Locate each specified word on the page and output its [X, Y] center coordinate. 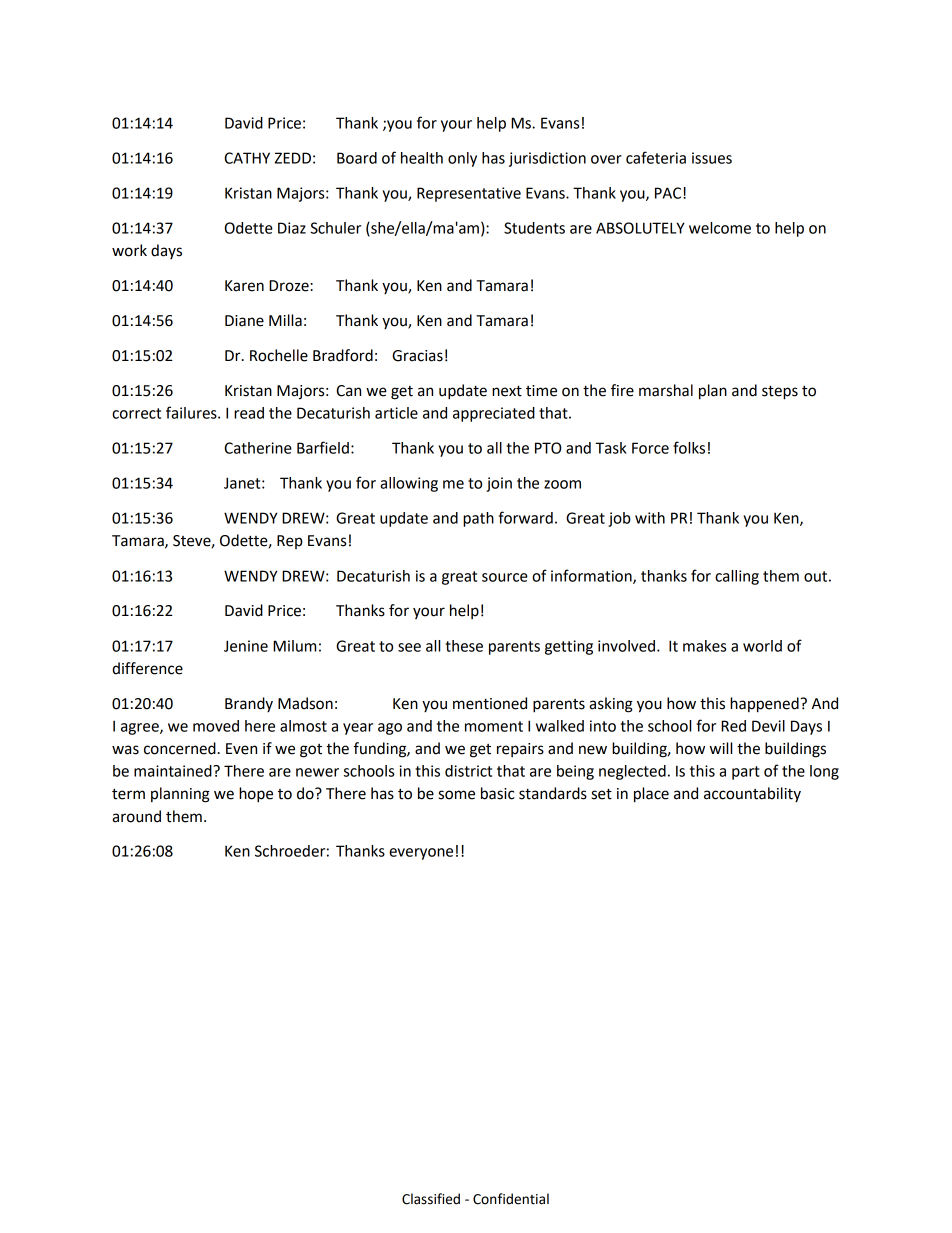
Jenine [246, 646]
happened [764, 705]
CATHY [247, 158]
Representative [469, 194]
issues [712, 158]
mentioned [490, 703]
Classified [431, 1199]
